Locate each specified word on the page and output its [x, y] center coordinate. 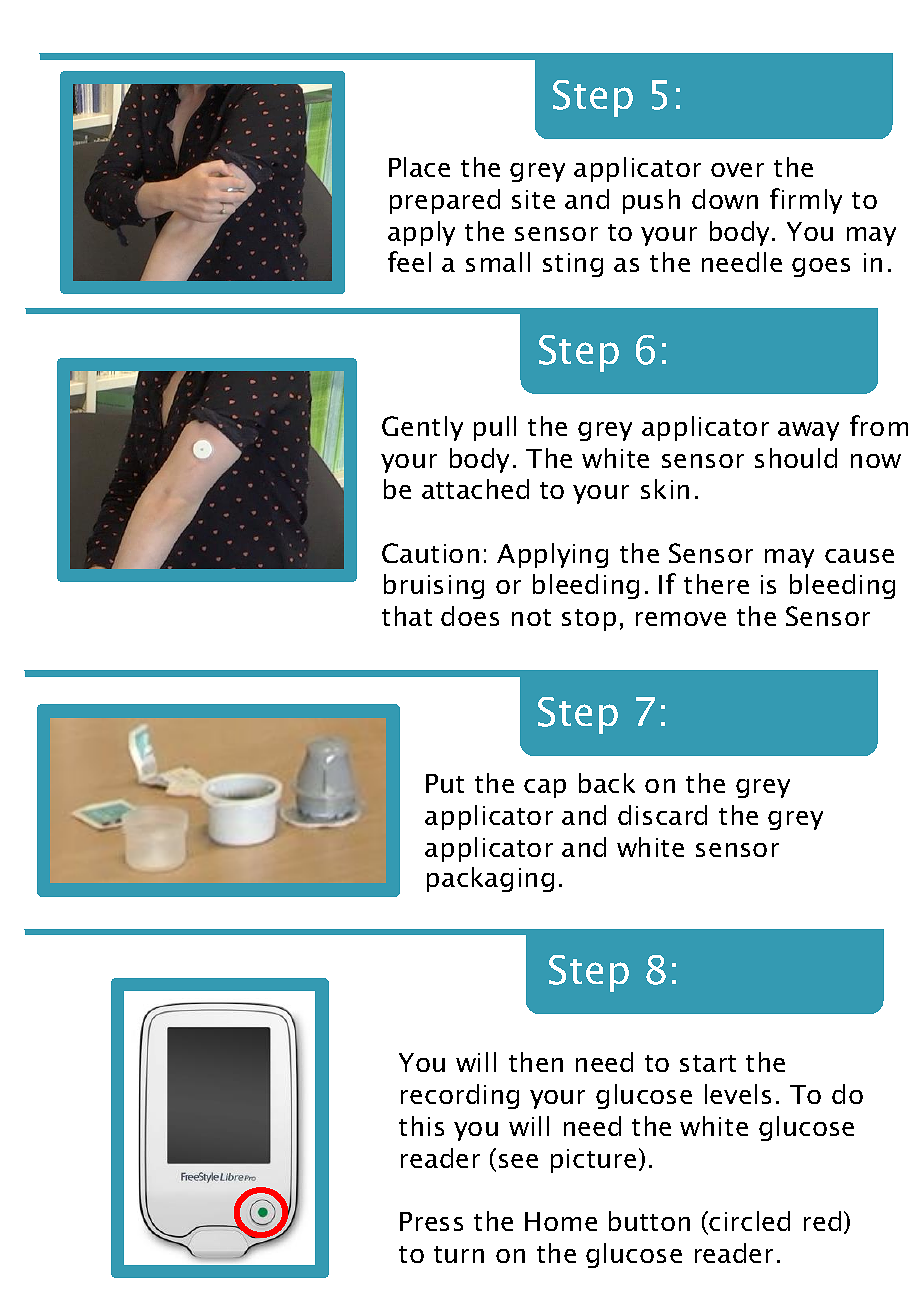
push [651, 201]
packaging [490, 879]
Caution [430, 553]
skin [665, 489]
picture [593, 1161]
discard [662, 815]
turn [459, 1254]
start [708, 1063]
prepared [445, 201]
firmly [806, 201]
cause [859, 556]
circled [749, 1221]
